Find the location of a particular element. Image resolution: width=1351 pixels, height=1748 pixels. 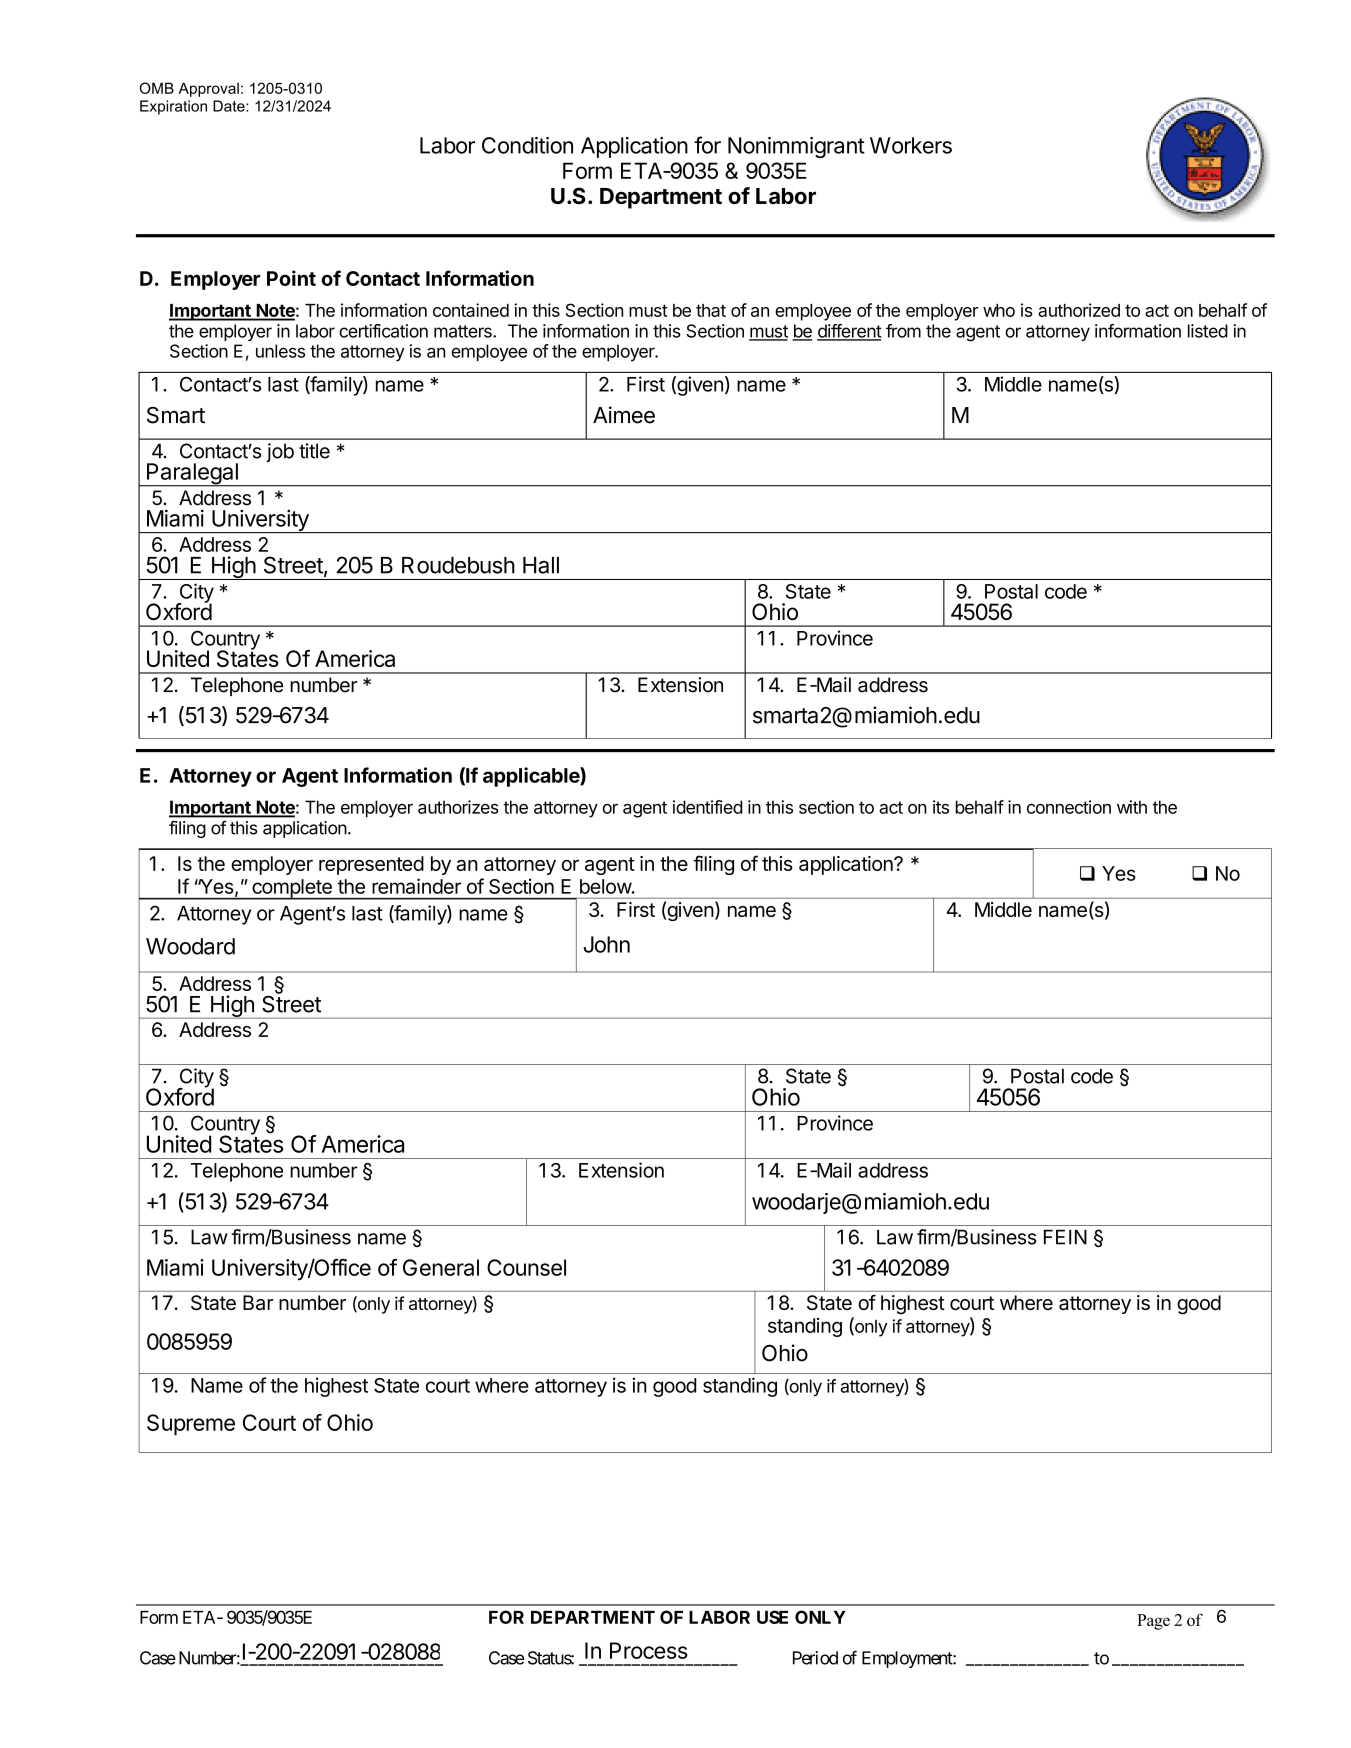

Nonimmigrant is located at coordinates (796, 147).
